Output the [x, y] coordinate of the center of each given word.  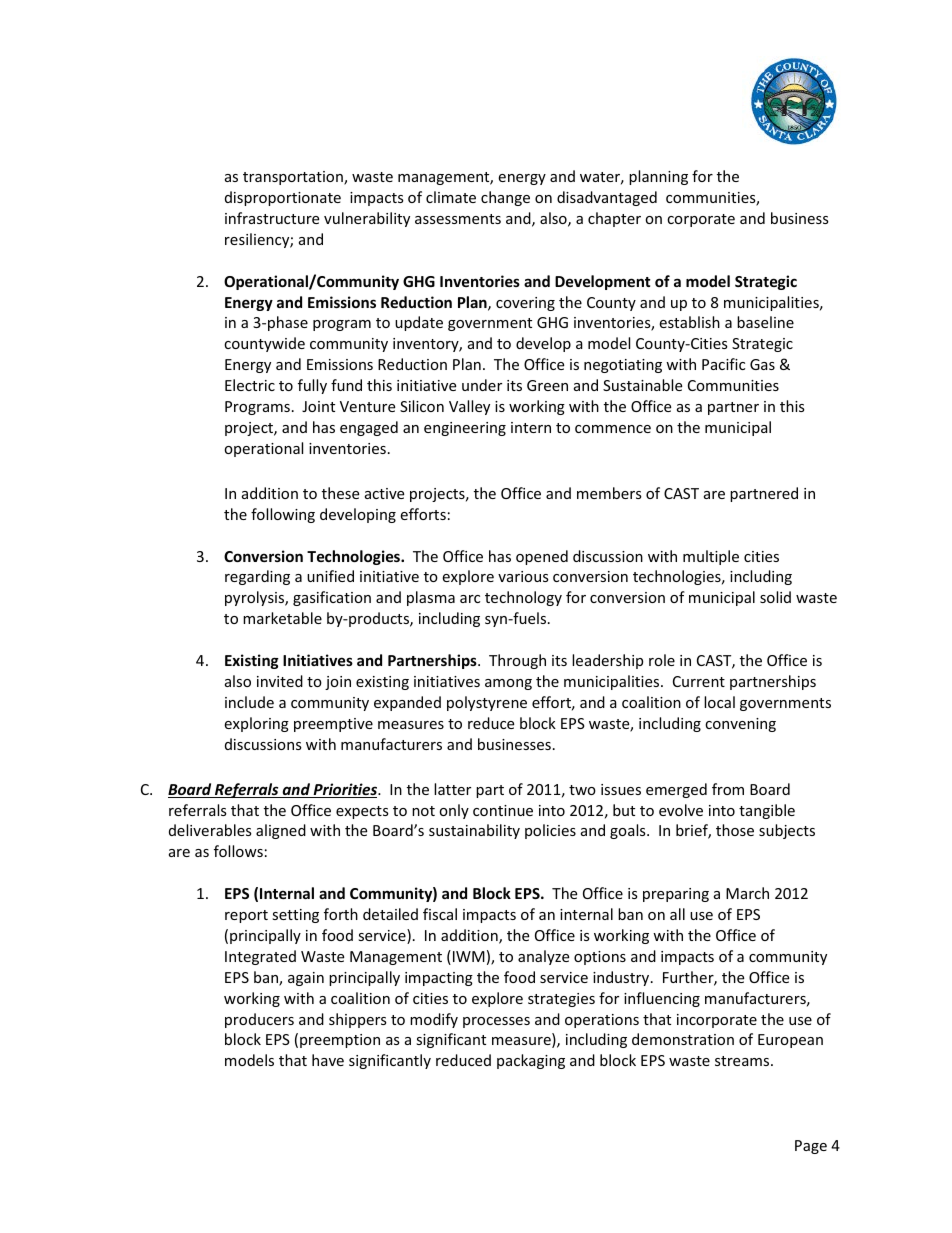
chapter [614, 219]
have [328, 1060]
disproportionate [283, 198]
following [283, 515]
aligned [281, 831]
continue [503, 810]
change [505, 198]
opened [542, 557]
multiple [711, 557]
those [735, 830]
